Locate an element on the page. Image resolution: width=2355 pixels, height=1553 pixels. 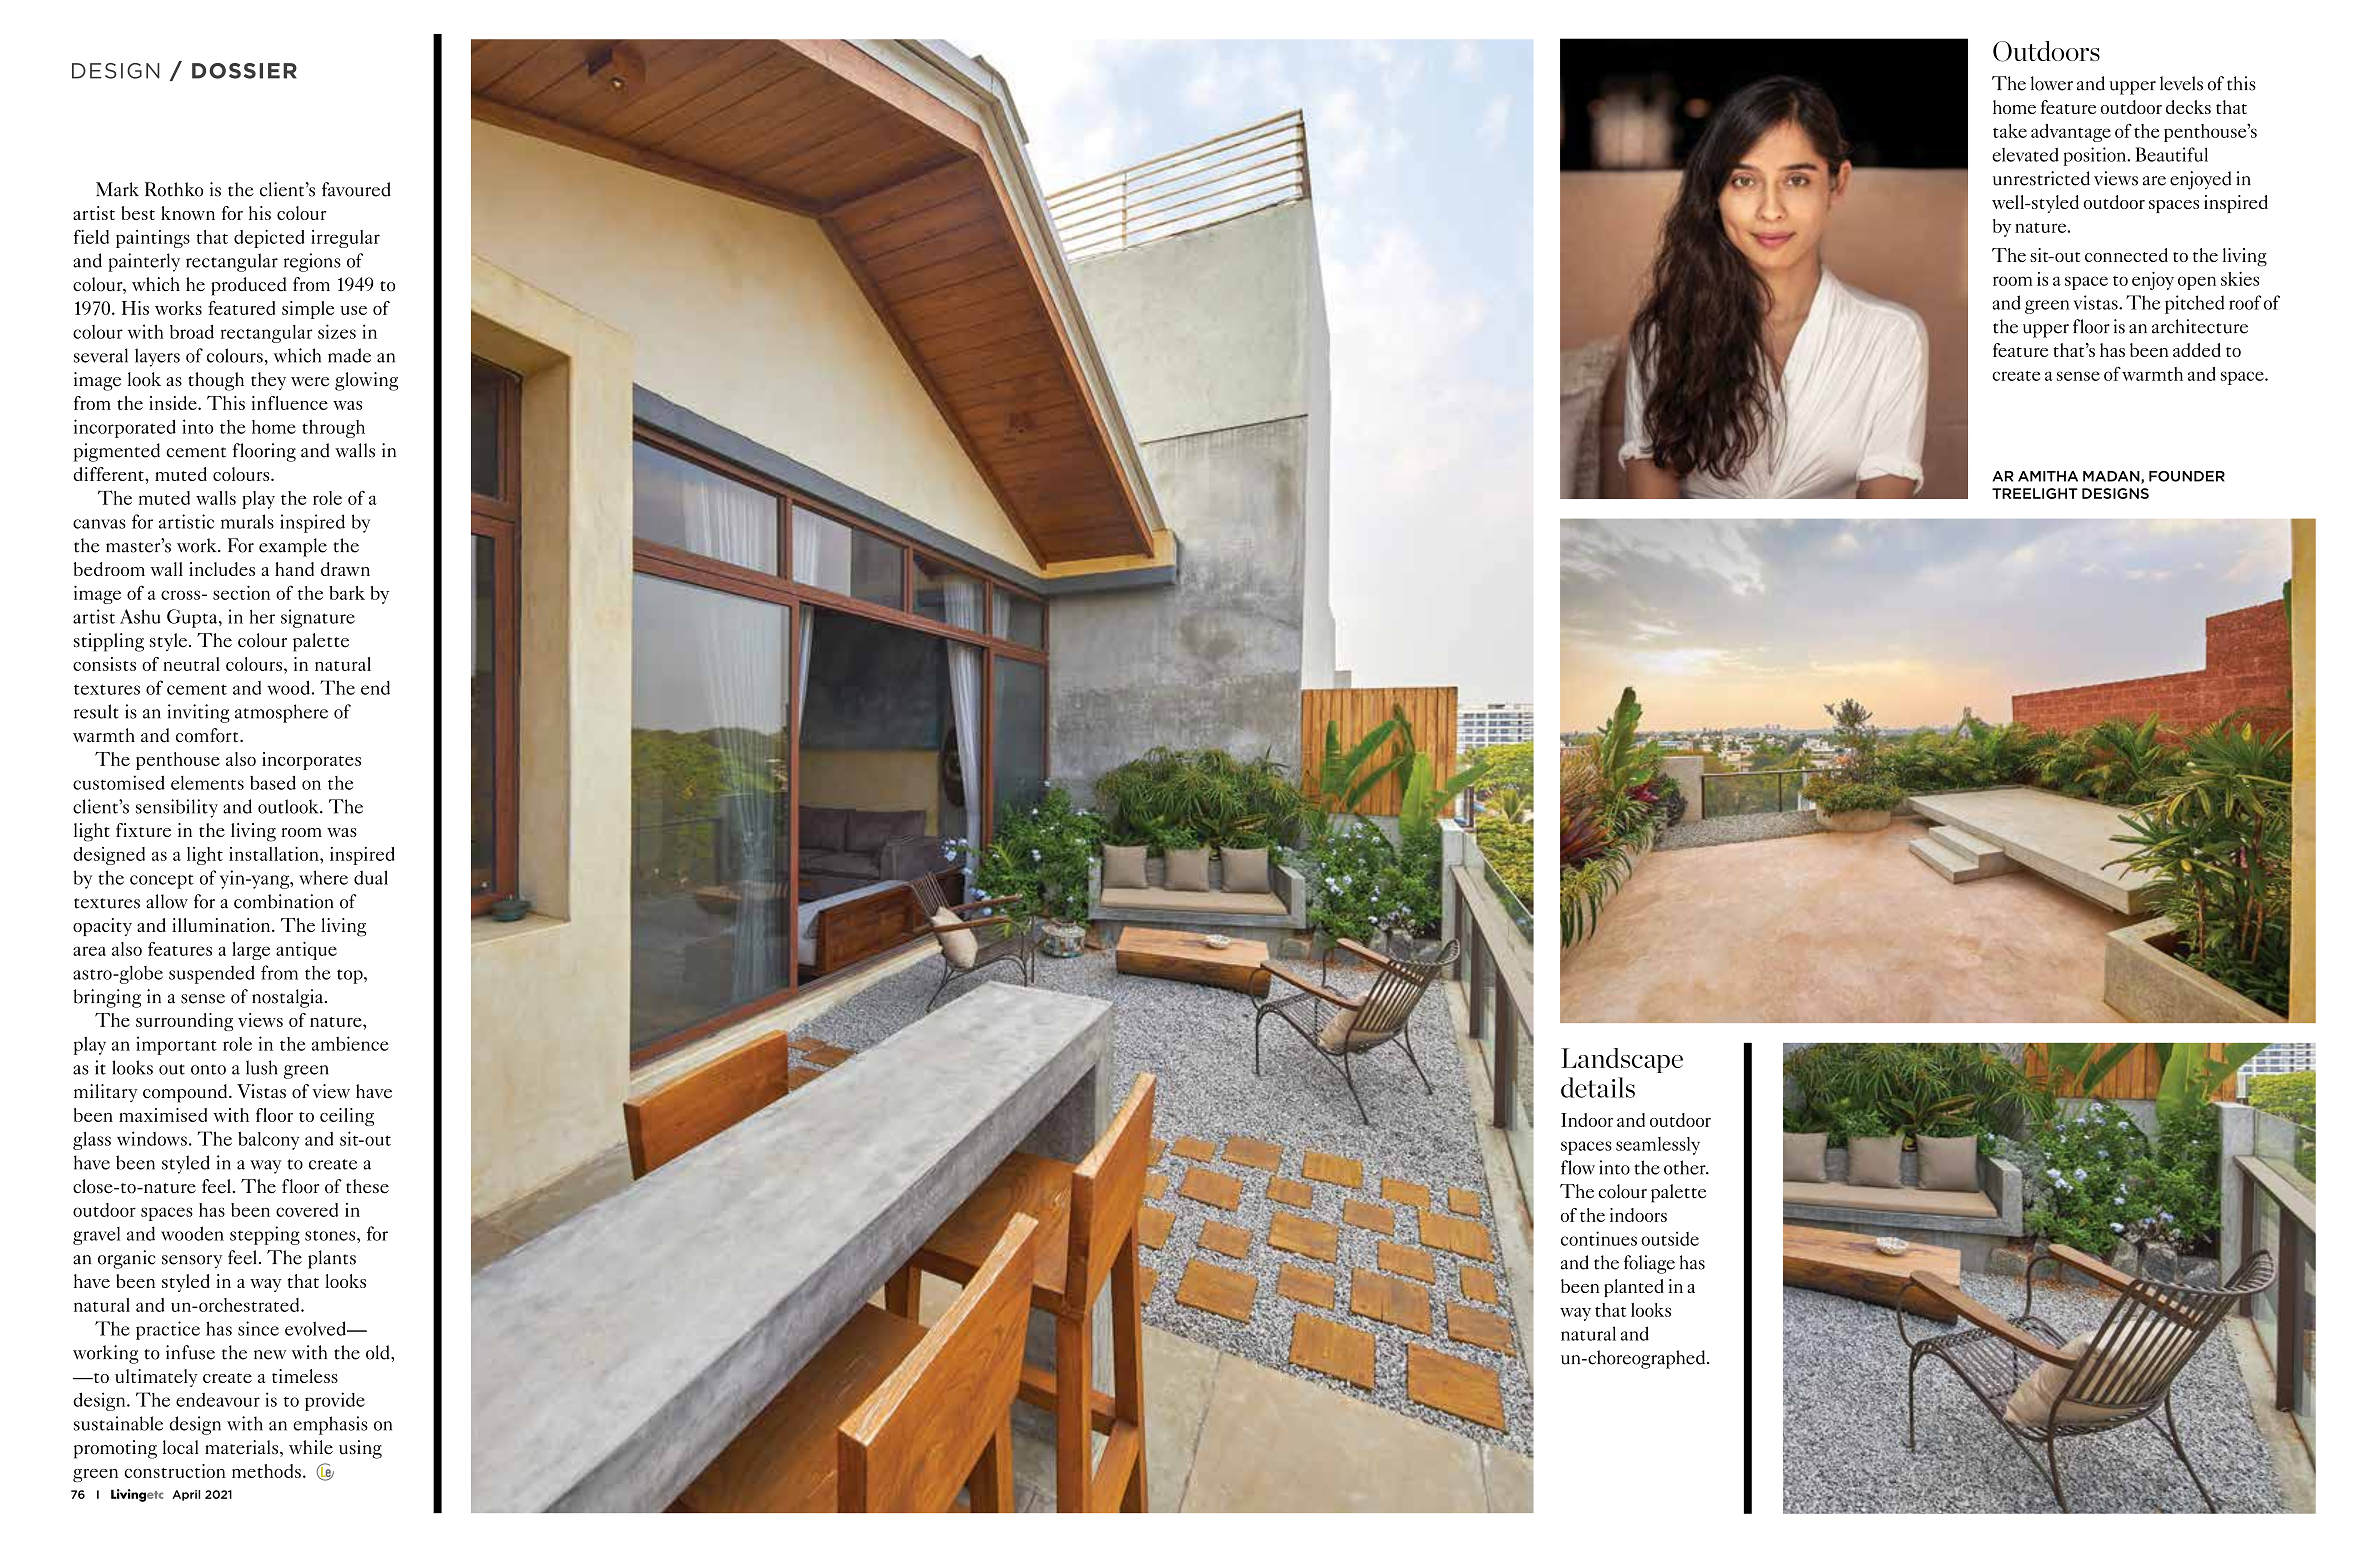
favoured is located at coordinates (356, 189).
